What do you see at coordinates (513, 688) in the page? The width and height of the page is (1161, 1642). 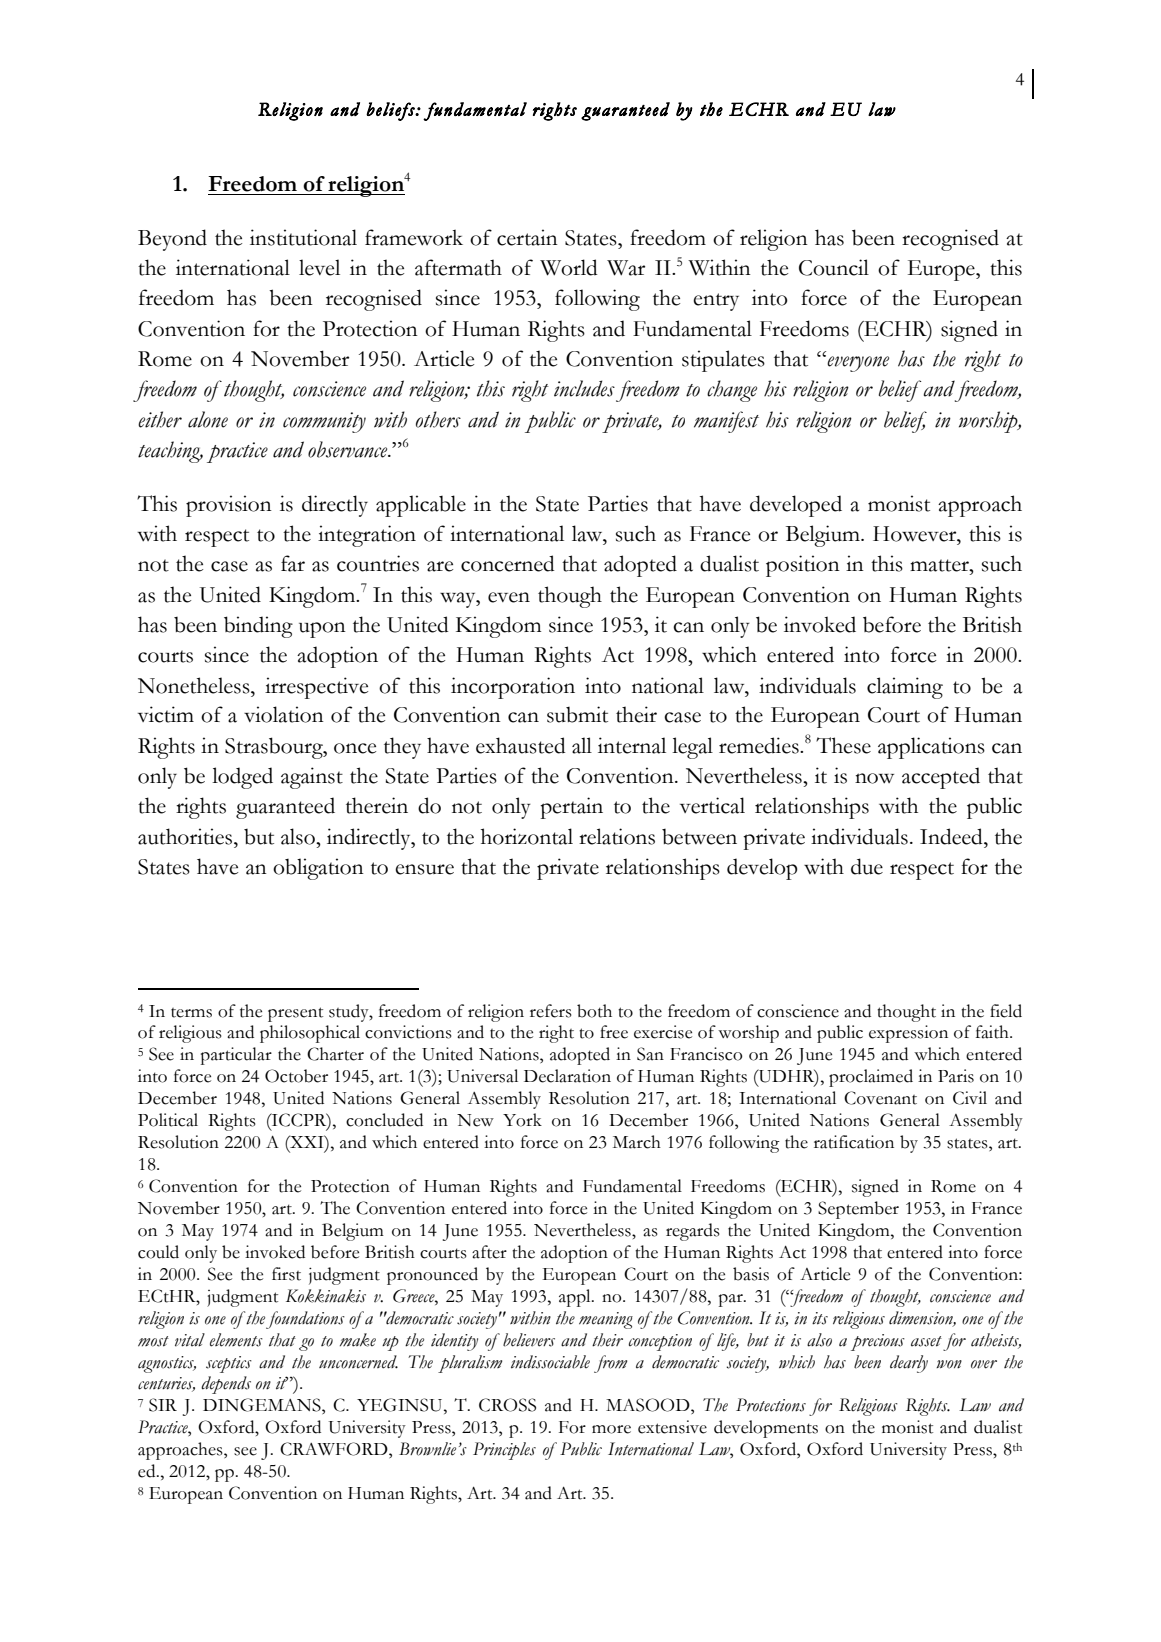 I see `incorporation` at bounding box center [513, 688].
